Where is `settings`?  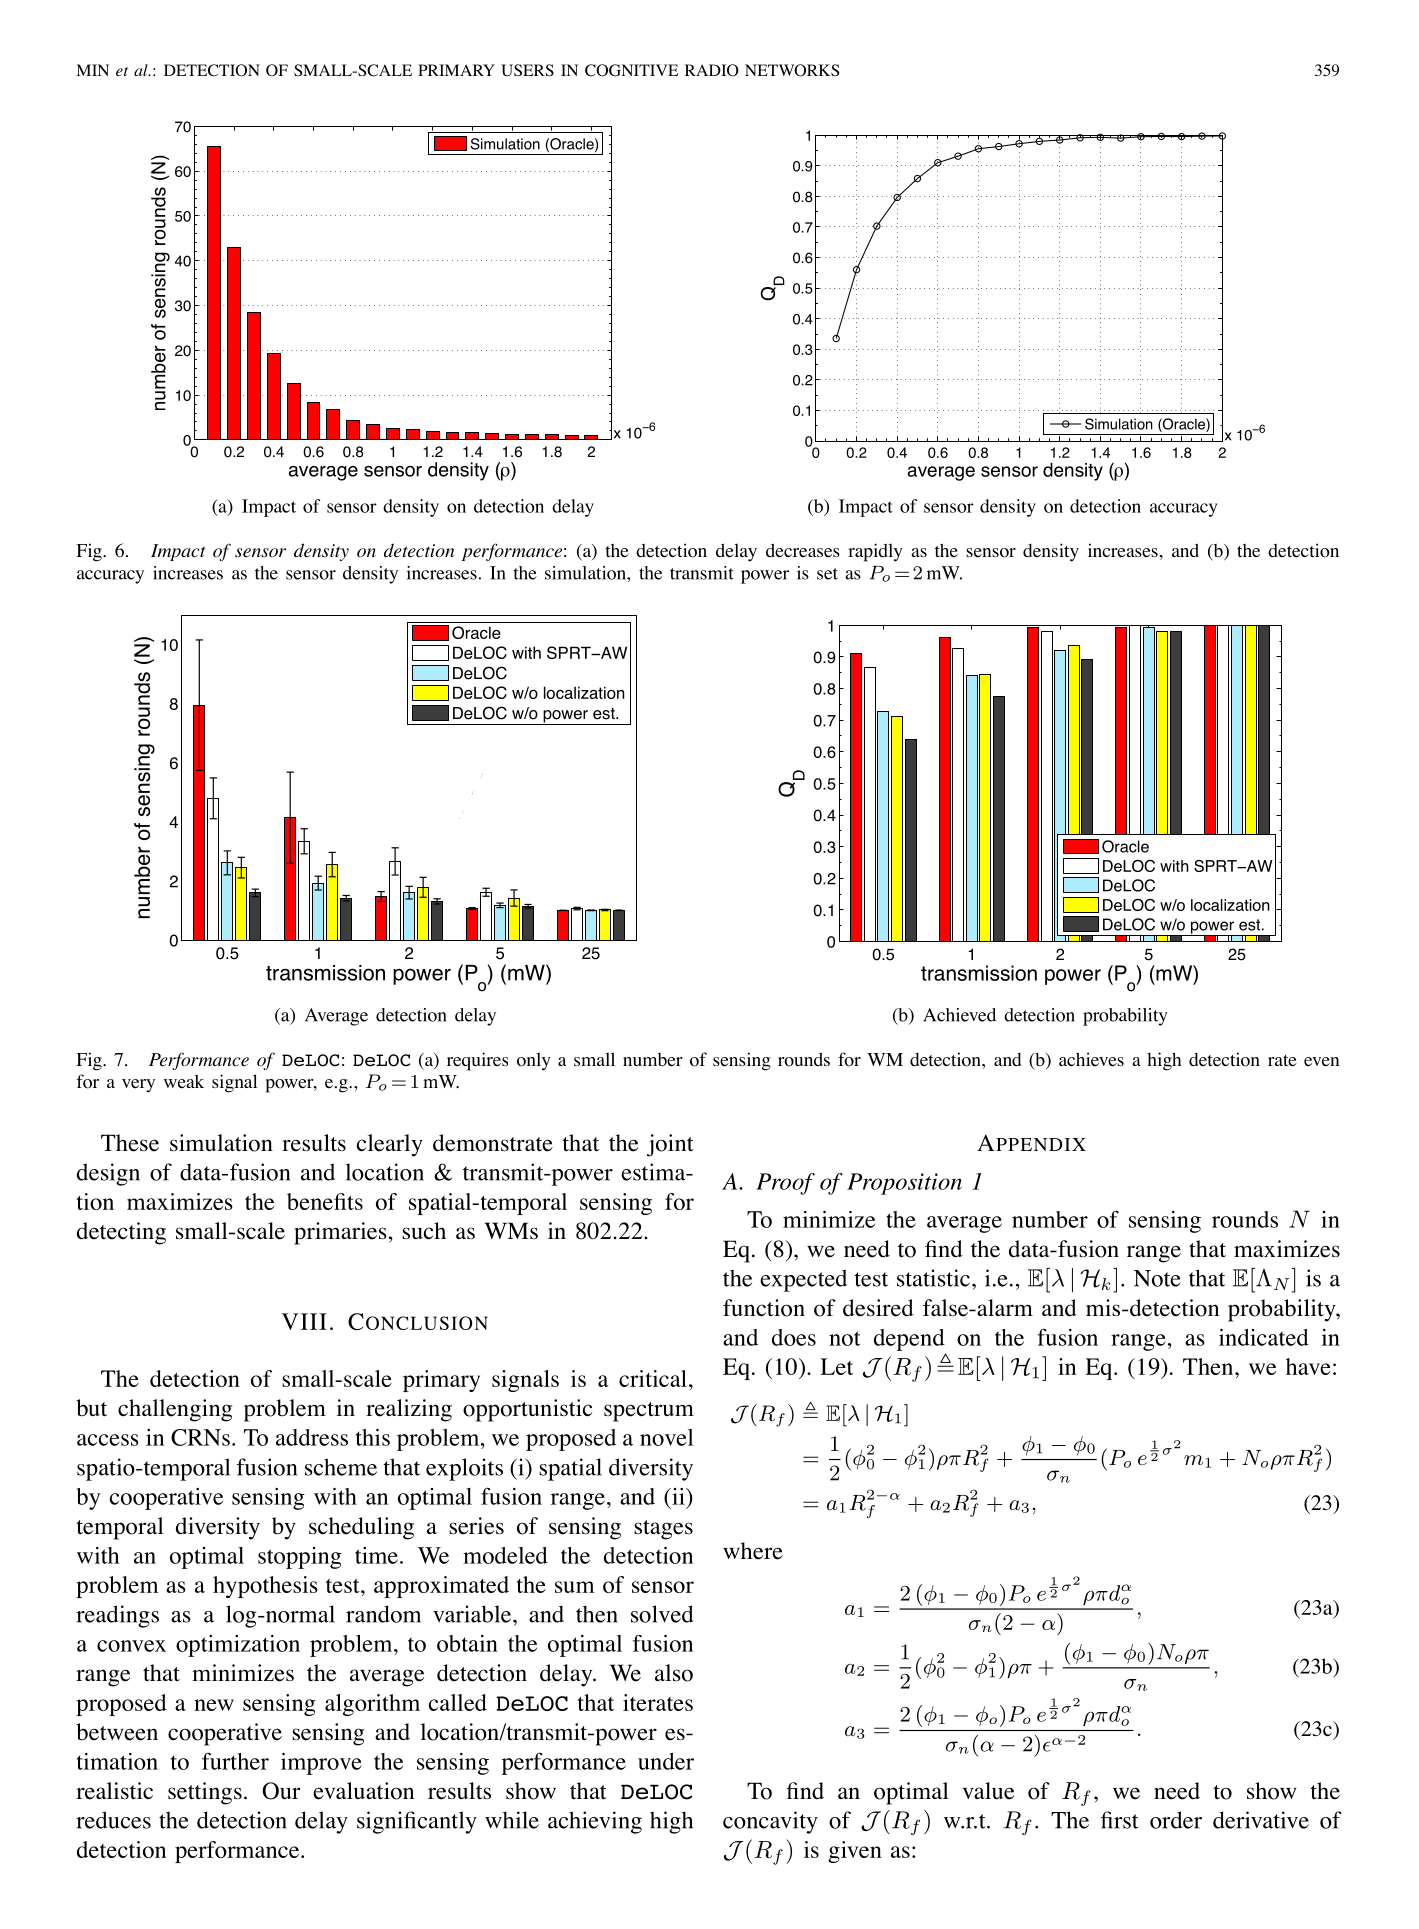 settings is located at coordinates (205, 1793).
